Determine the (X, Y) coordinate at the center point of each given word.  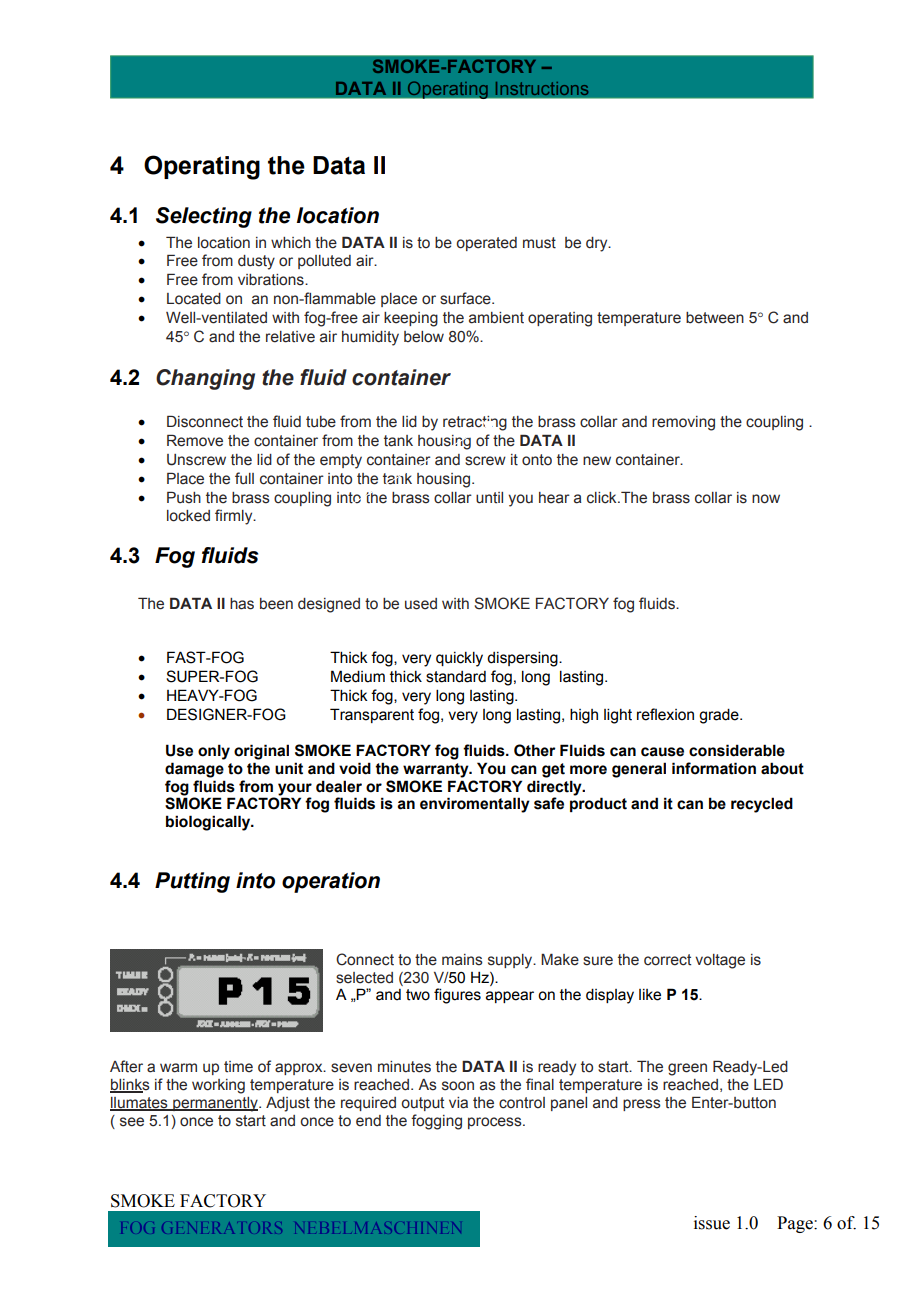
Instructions (542, 88)
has (242, 604)
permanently (215, 1104)
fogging (436, 1122)
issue (712, 1223)
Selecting (204, 217)
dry (598, 244)
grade (720, 716)
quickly (459, 659)
